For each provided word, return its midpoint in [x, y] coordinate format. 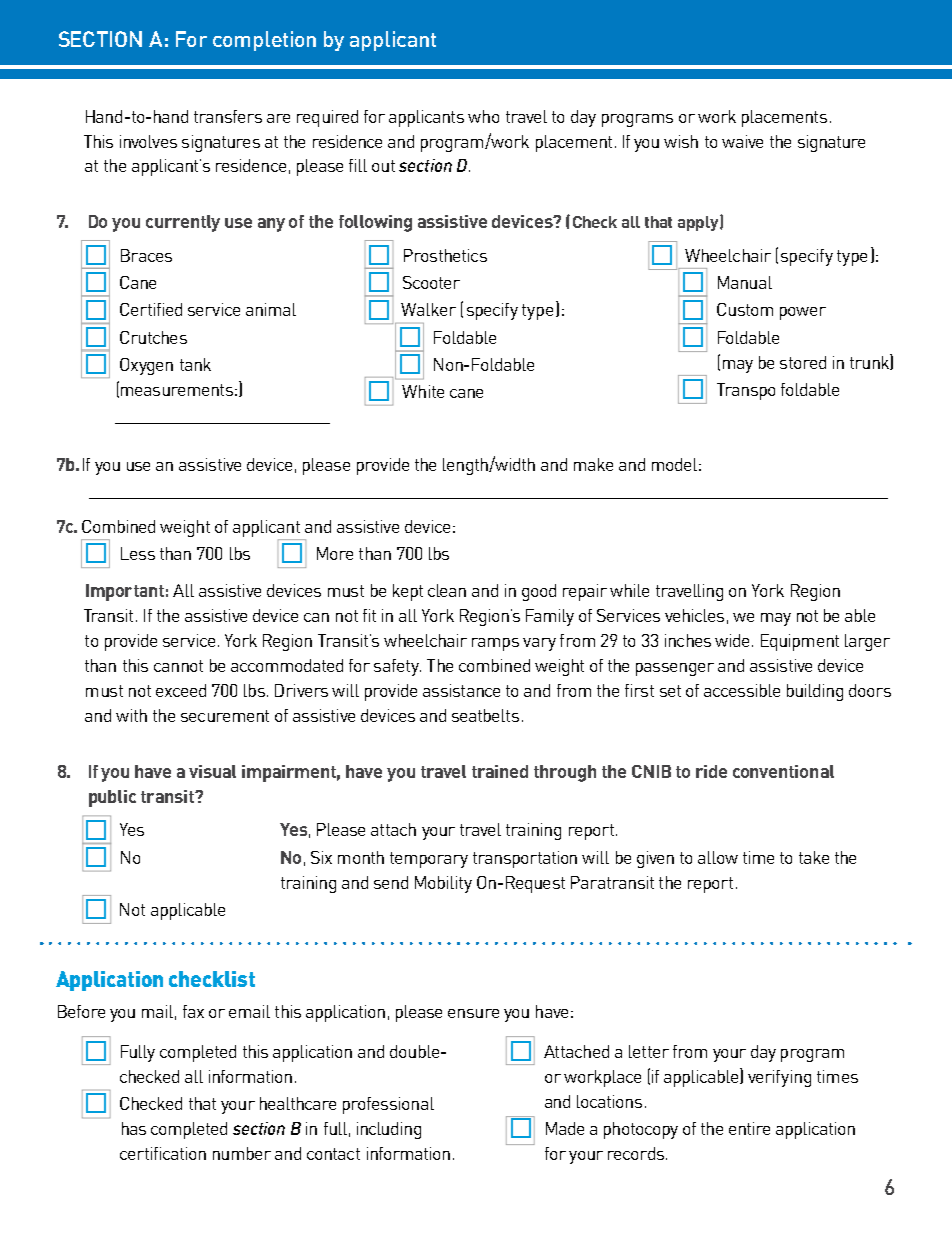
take [814, 857]
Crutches [153, 337]
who [483, 116]
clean [447, 590]
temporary [429, 860]
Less [138, 553]
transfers [228, 116]
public [112, 798]
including [389, 1130]
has [134, 1128]
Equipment [800, 642]
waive [742, 141]
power [803, 313]
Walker [428, 309]
